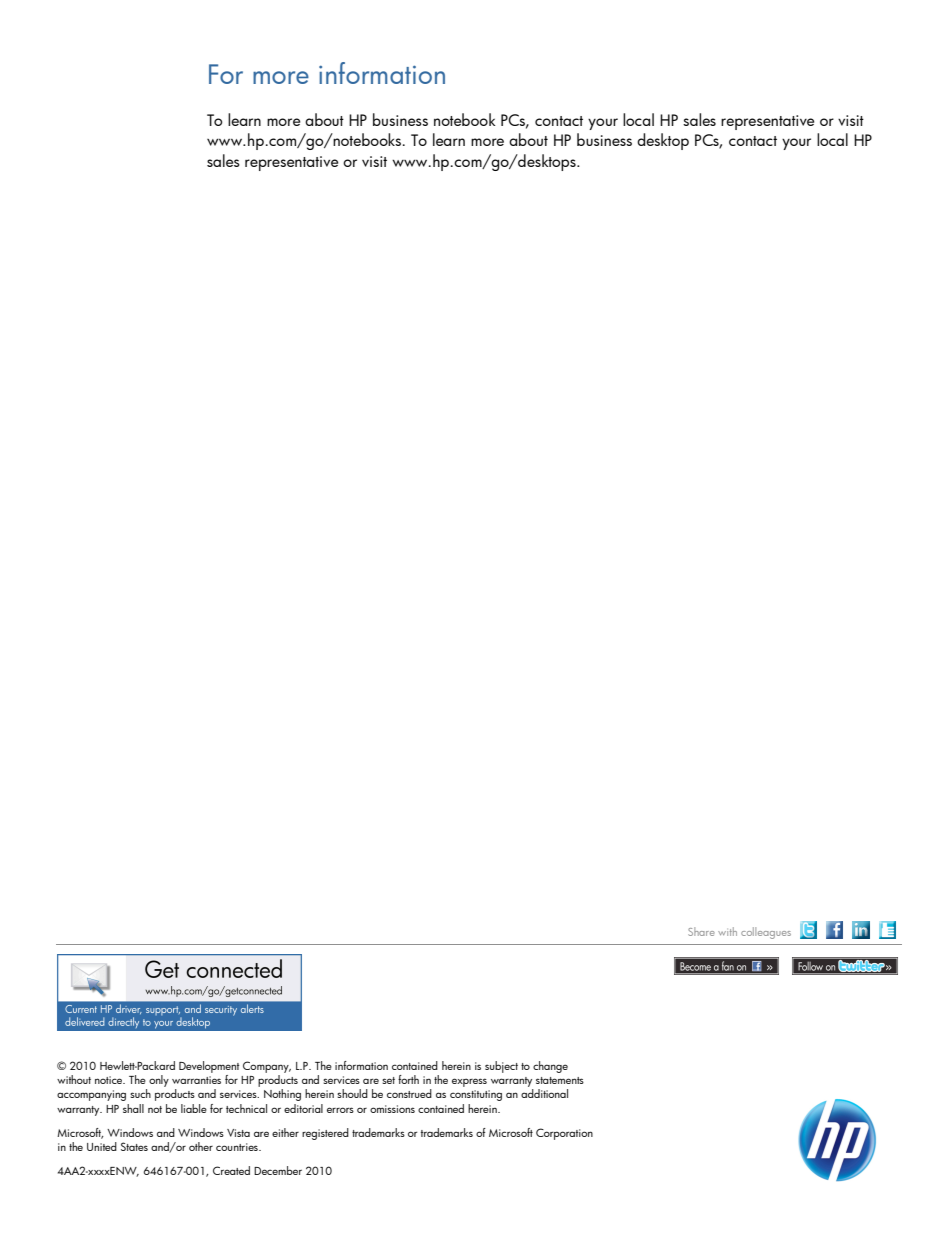 This screenshot has width=952, height=1233. Describe the element at coordinates (701, 931) in the screenshot. I see `Share` at that location.
